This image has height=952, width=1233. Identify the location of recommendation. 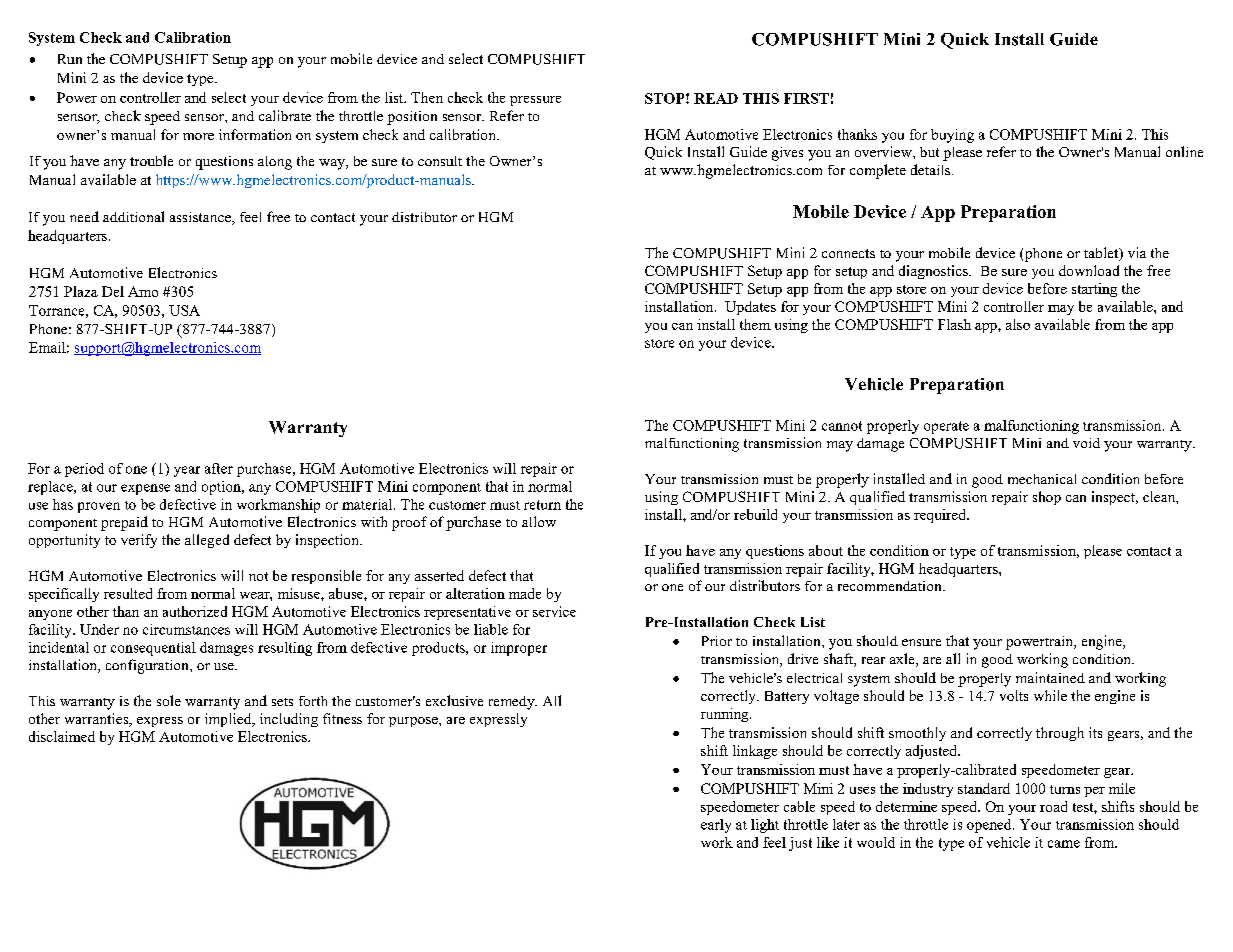
(891, 586).
